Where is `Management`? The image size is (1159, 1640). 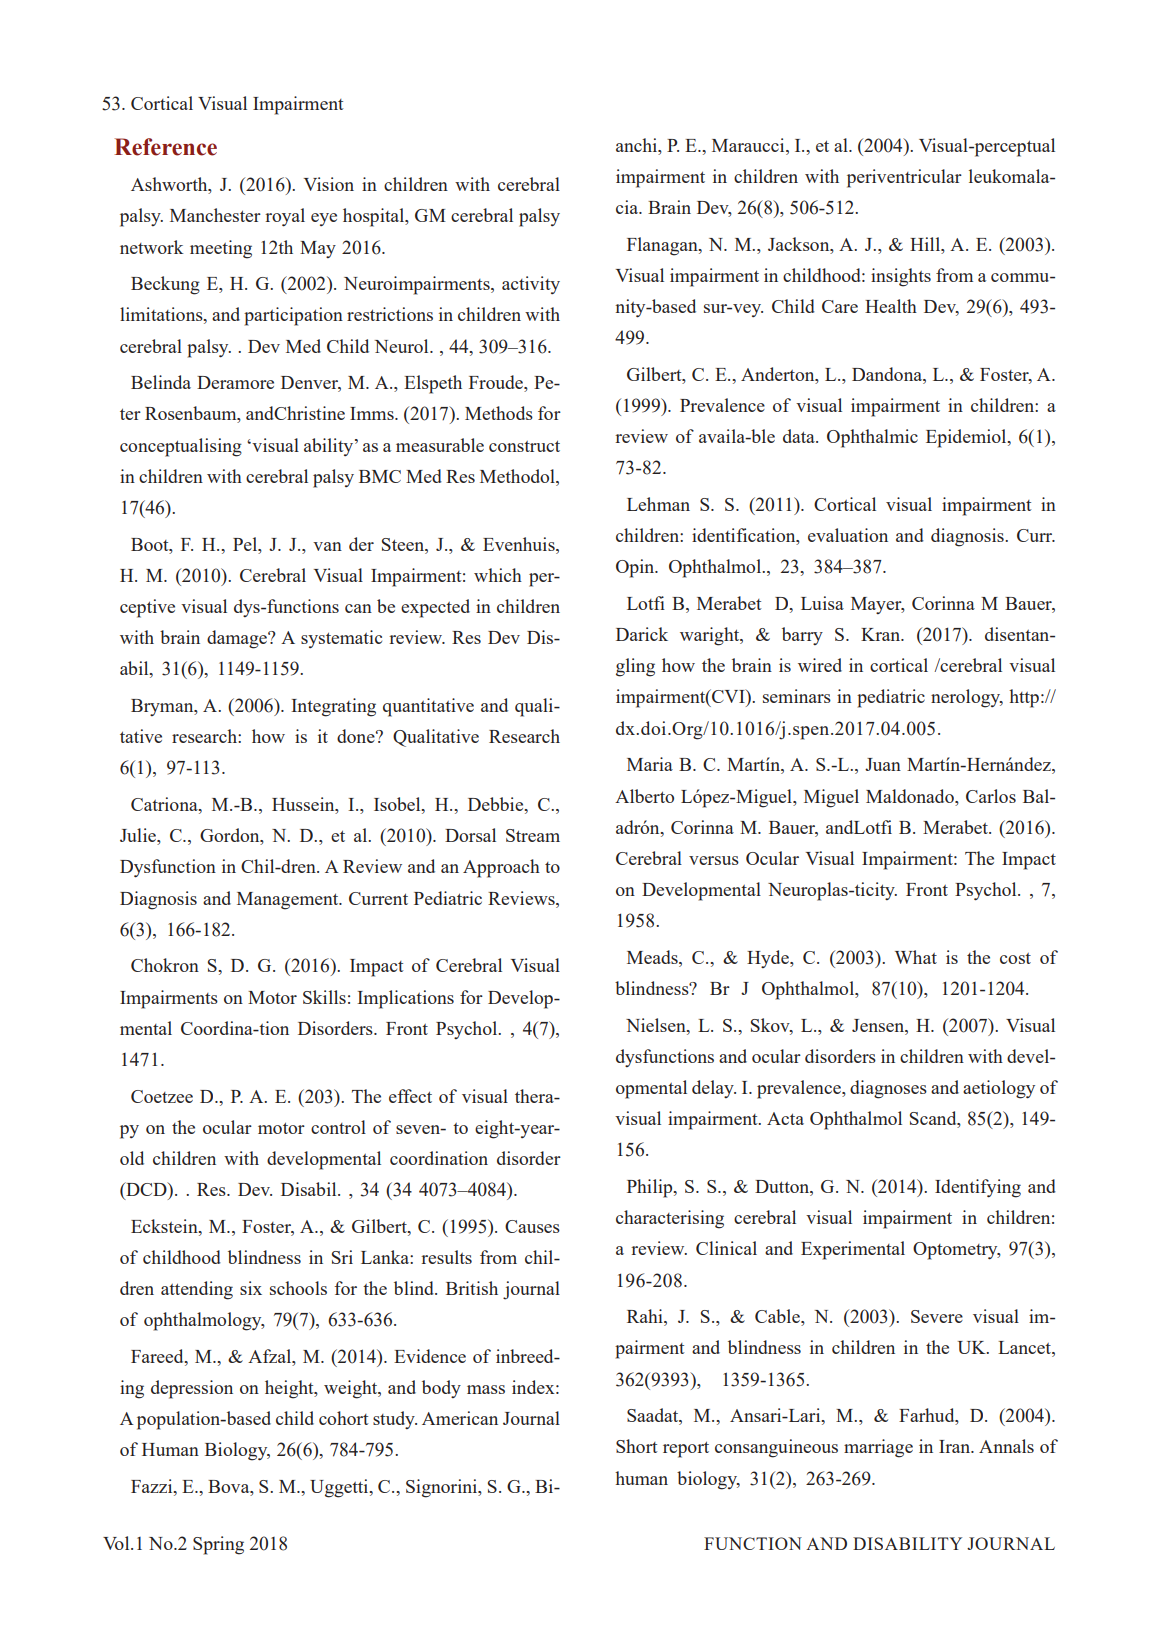
Management is located at coordinates (289, 901).
